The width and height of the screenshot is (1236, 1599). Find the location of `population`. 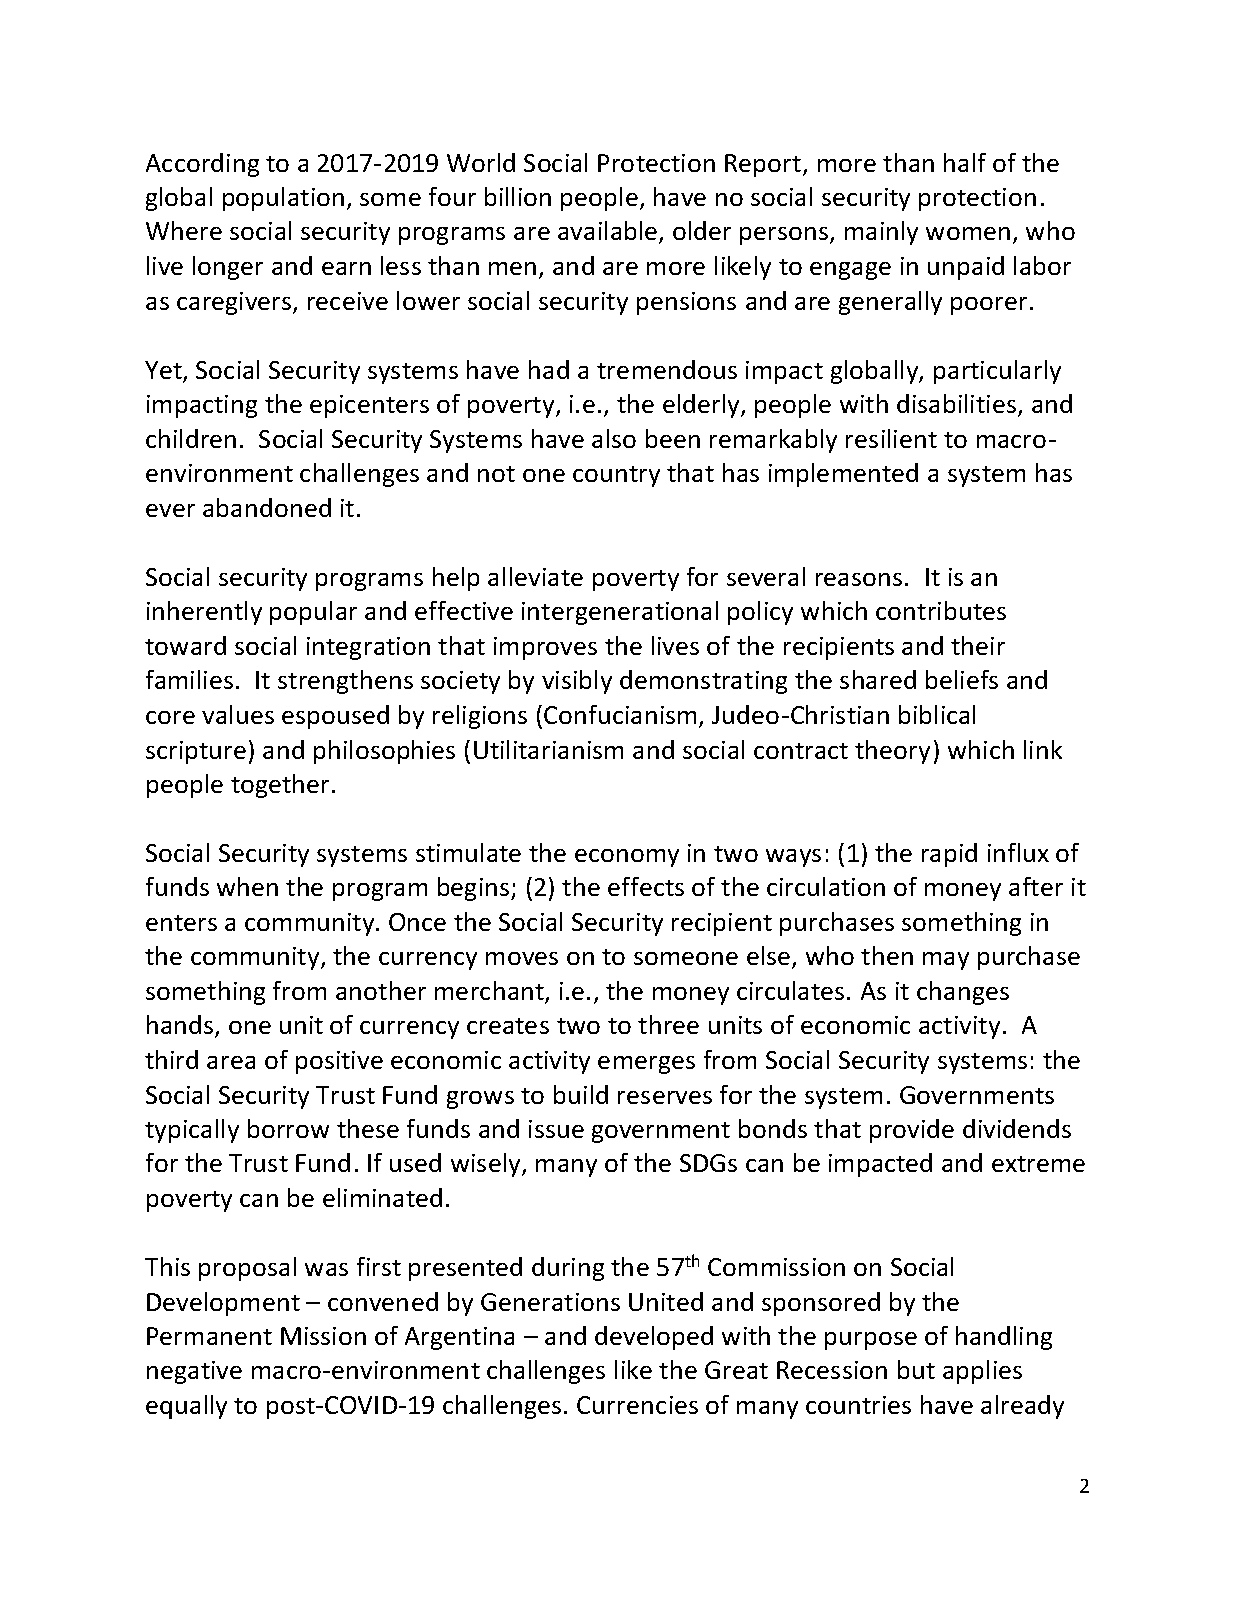

population is located at coordinates (283, 199).
